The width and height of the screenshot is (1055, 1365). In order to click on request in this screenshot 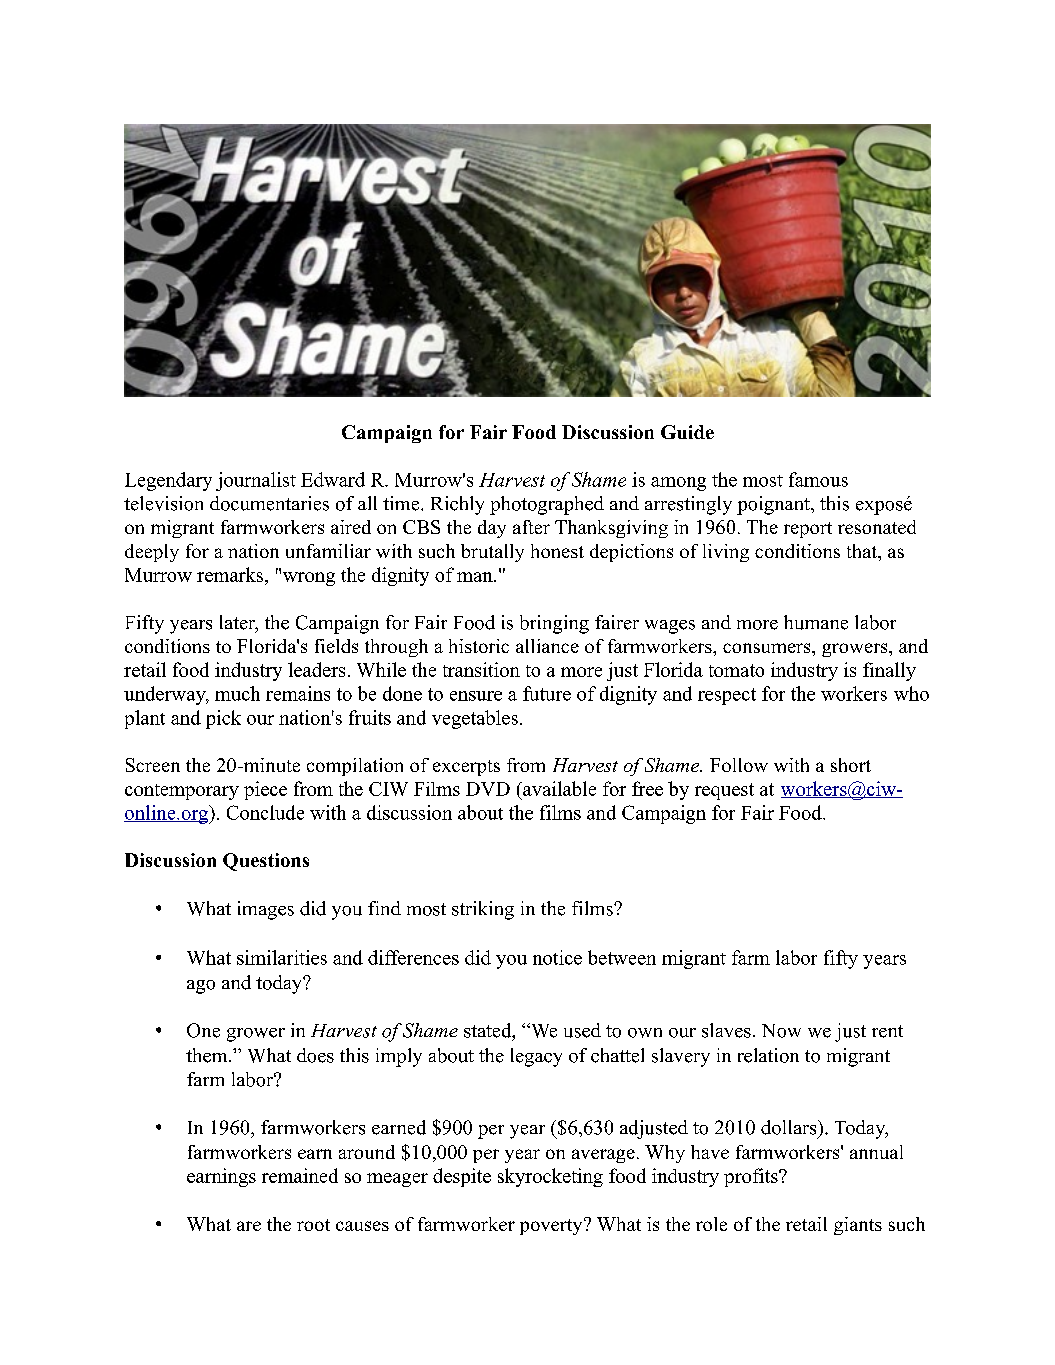, I will do `click(724, 791)`.
